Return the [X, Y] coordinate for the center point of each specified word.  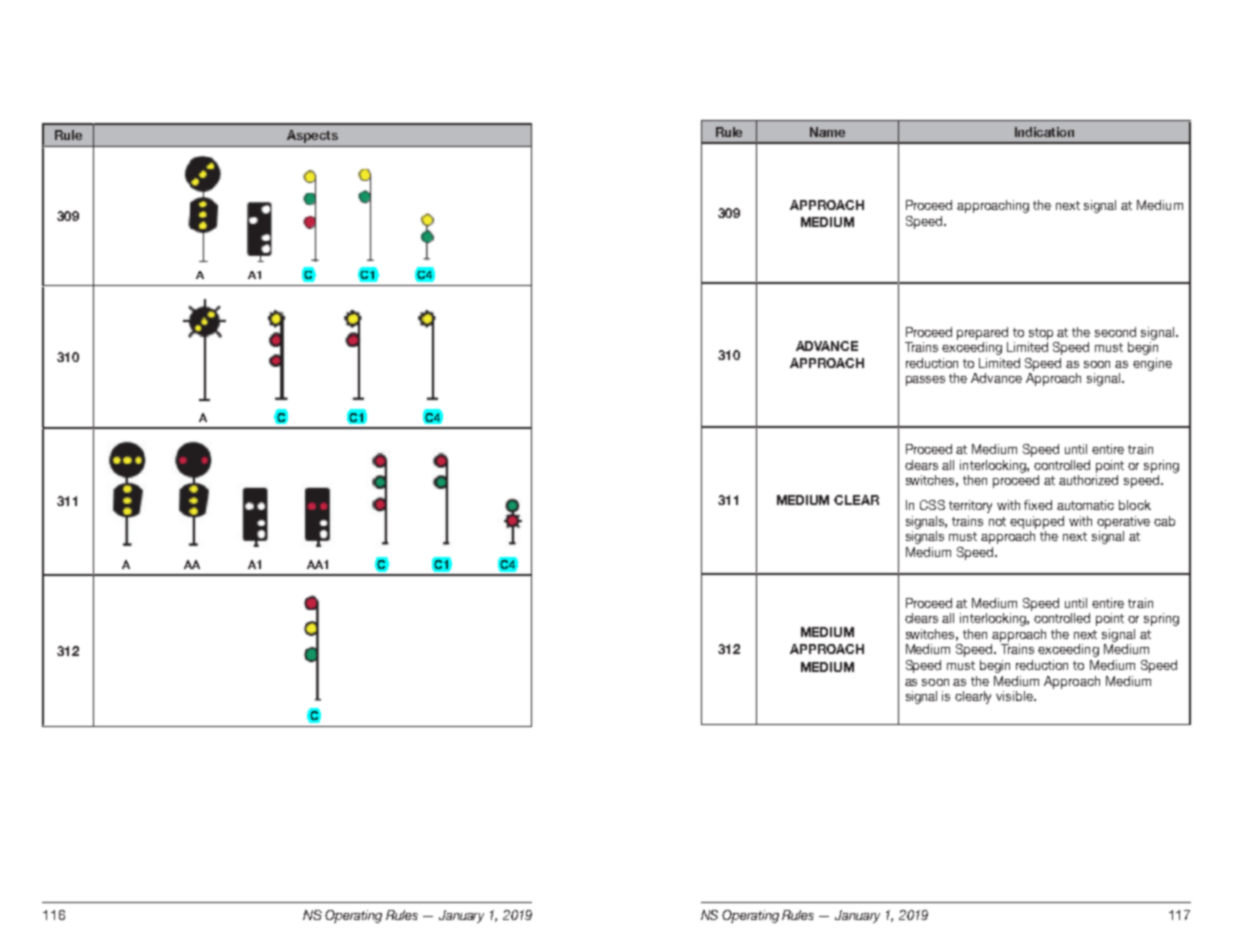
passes [925, 381]
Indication [1044, 132]
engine [1152, 364]
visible [1015, 696]
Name [827, 132]
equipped [1037, 522]
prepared [982, 333]
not [997, 521]
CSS [932, 505]
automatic [1085, 505]
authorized [1088, 480]
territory [970, 506]
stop [1041, 334]
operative [1123, 522]
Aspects [312, 136]
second [1115, 332]
